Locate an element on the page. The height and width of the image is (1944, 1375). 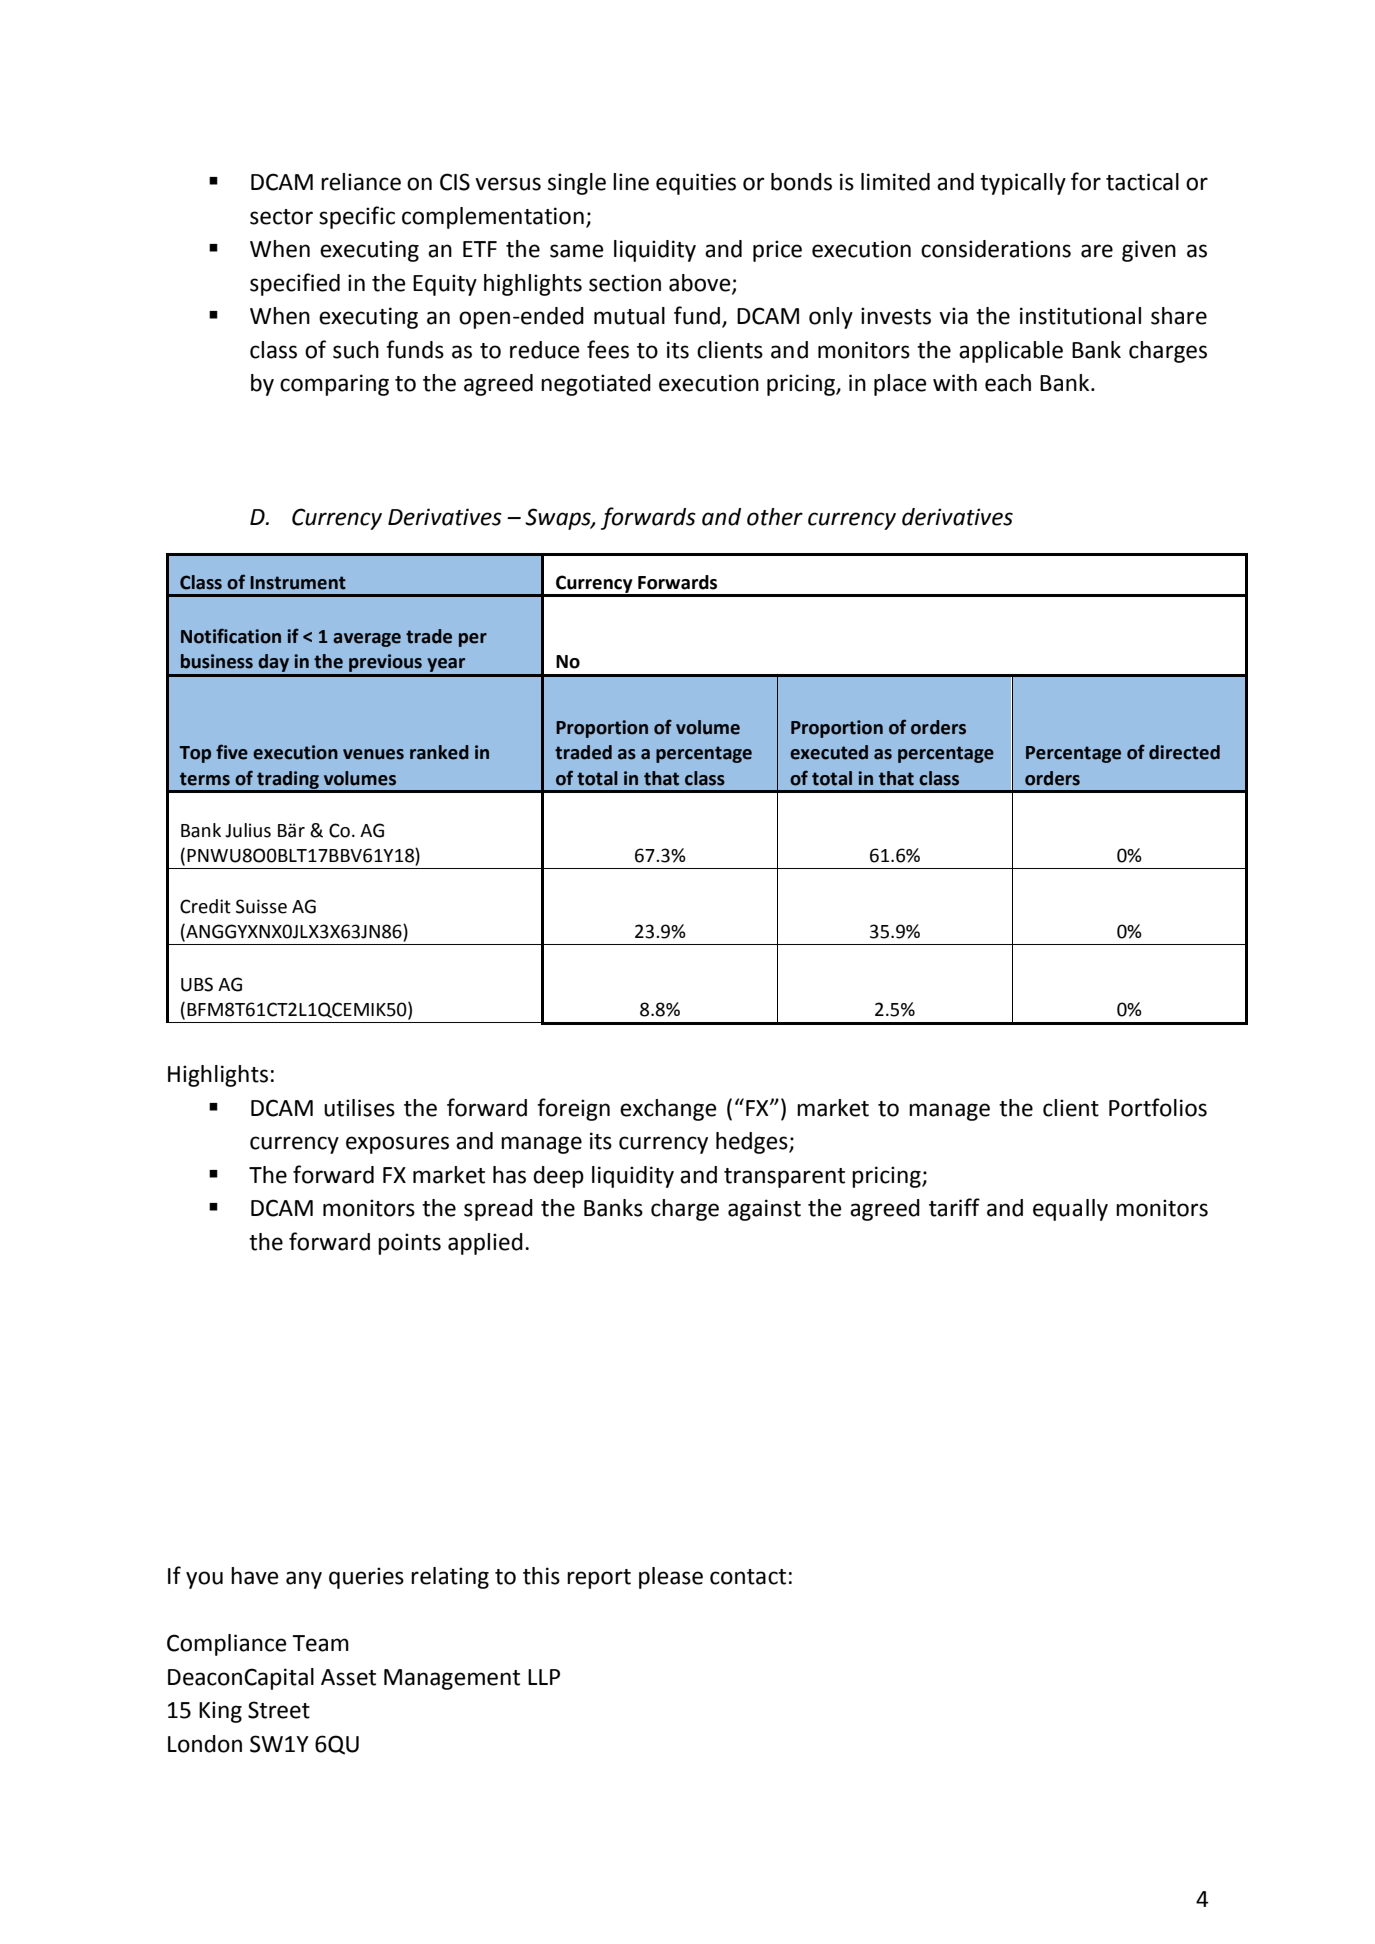
equities is located at coordinates (696, 184).
